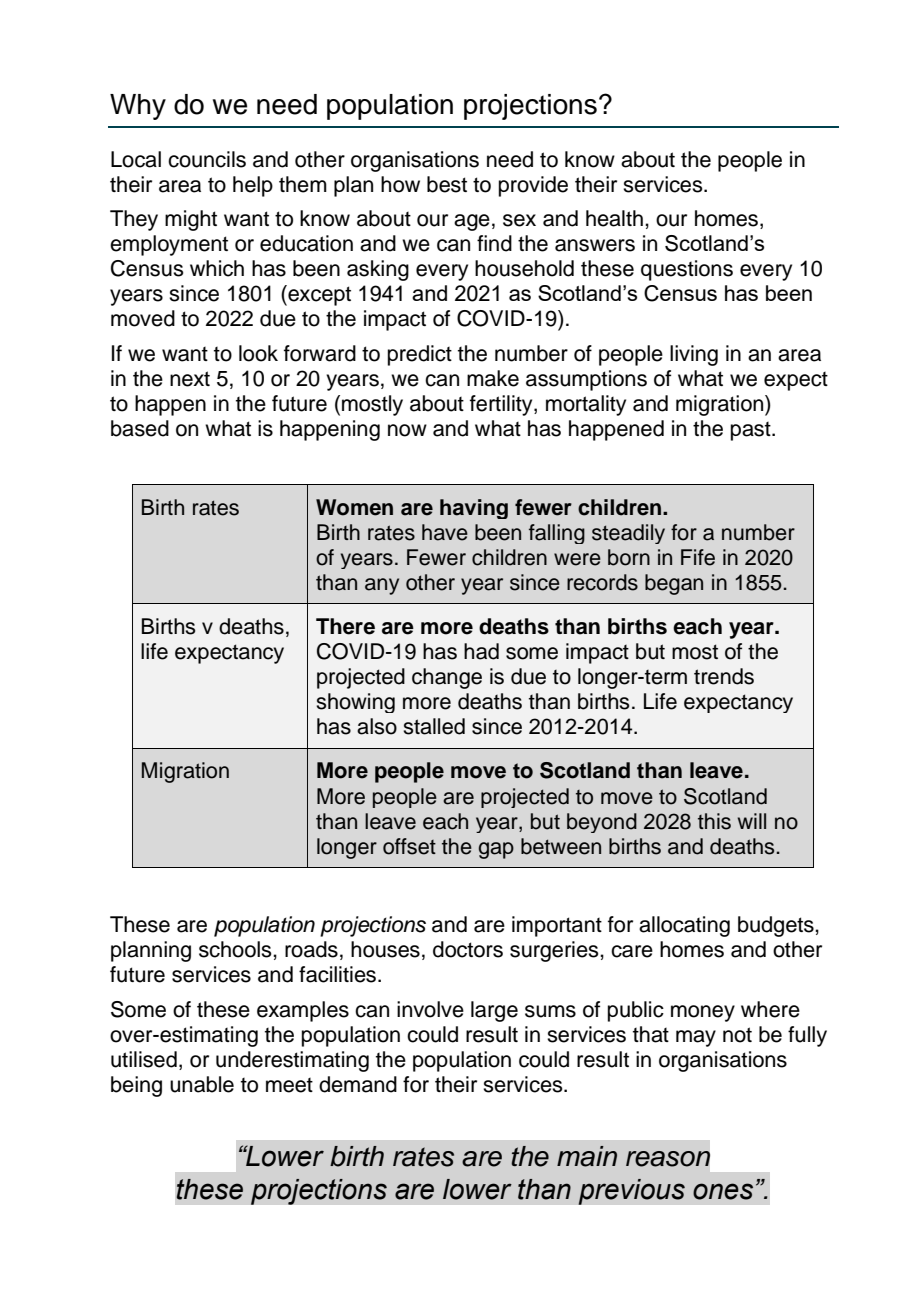 This screenshot has height=1308, width=924. Describe the element at coordinates (481, 651) in the screenshot. I see `had` at that location.
